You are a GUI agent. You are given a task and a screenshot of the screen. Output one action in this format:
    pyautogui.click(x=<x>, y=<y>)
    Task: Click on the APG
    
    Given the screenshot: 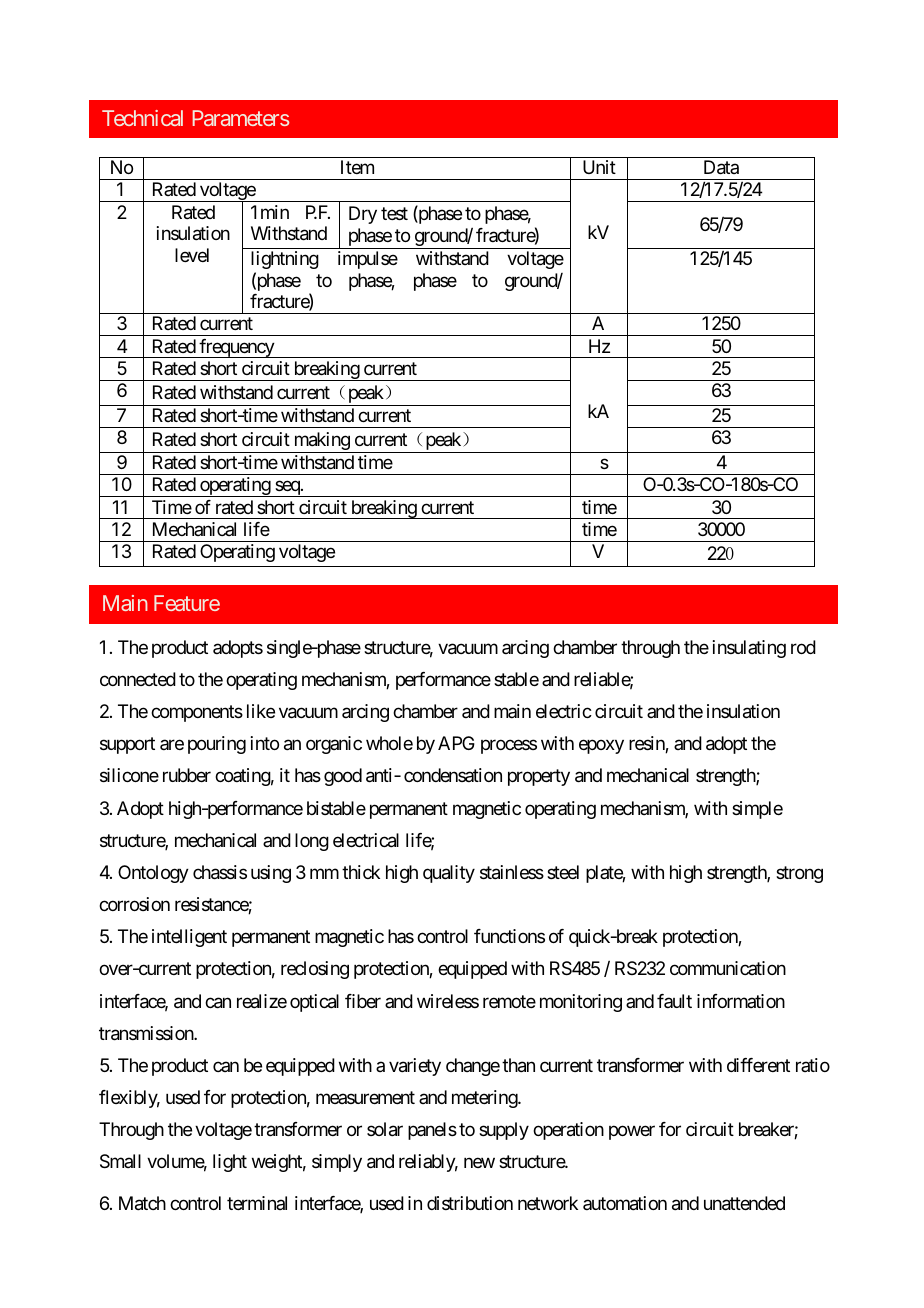 What is the action you would take?
    pyautogui.click(x=456, y=743)
